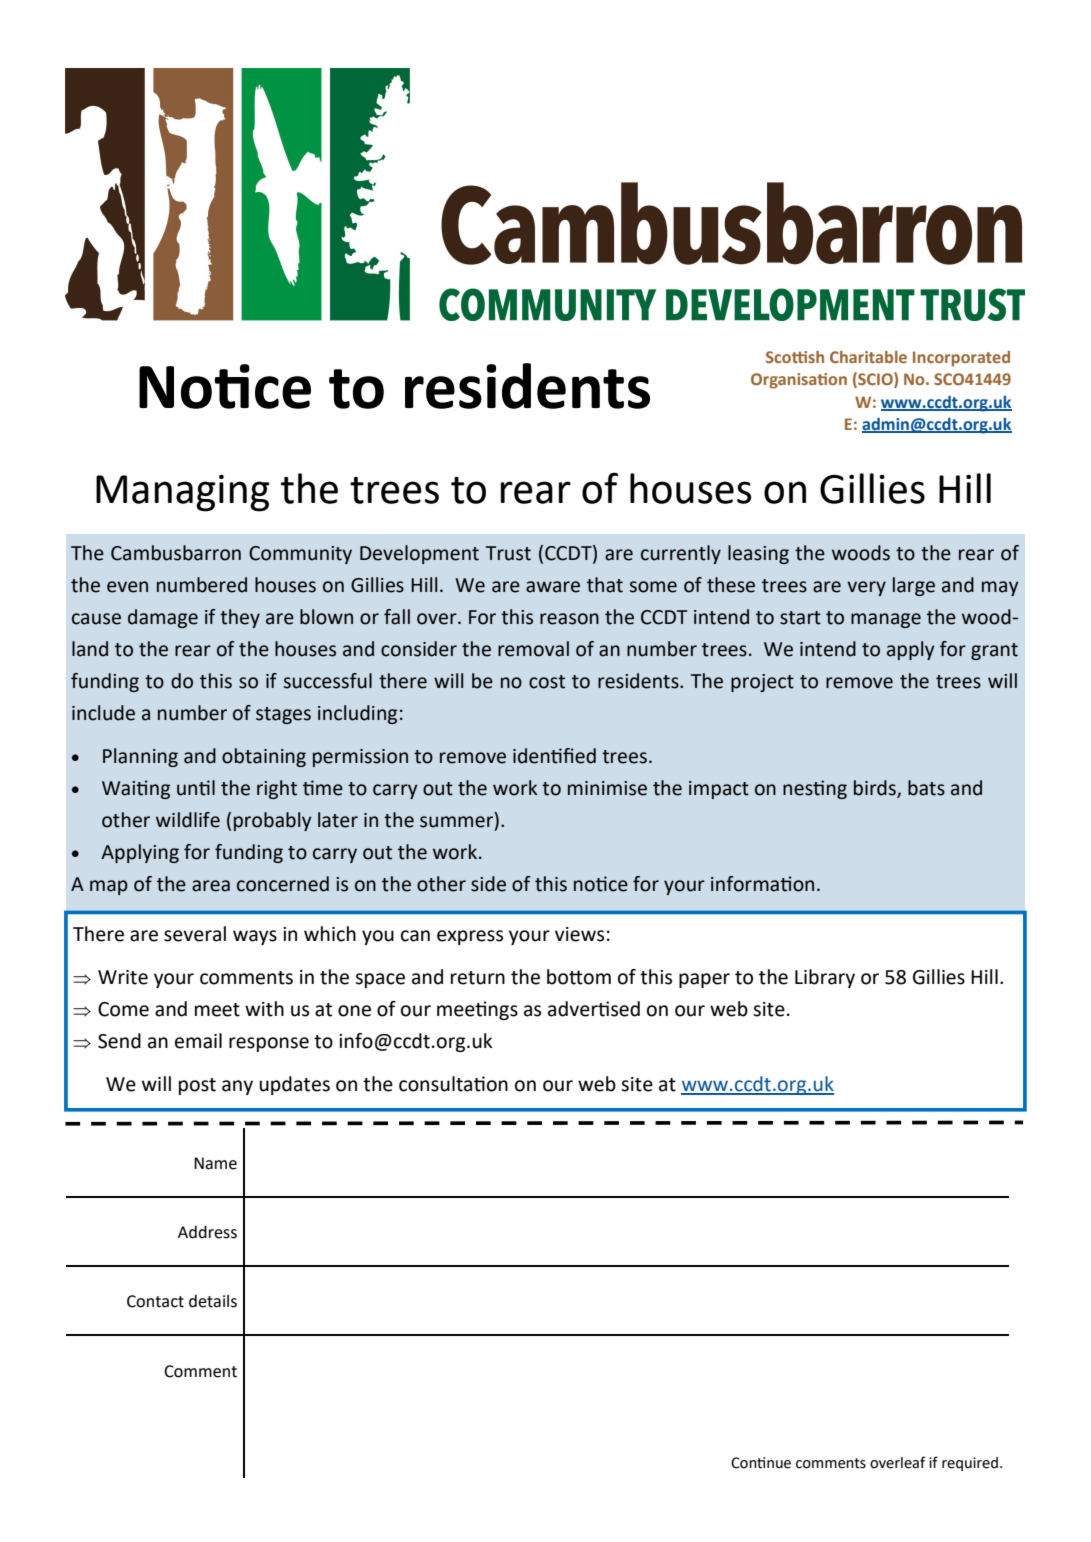  Describe the element at coordinates (970, 1464) in the screenshot. I see `required` at that location.
